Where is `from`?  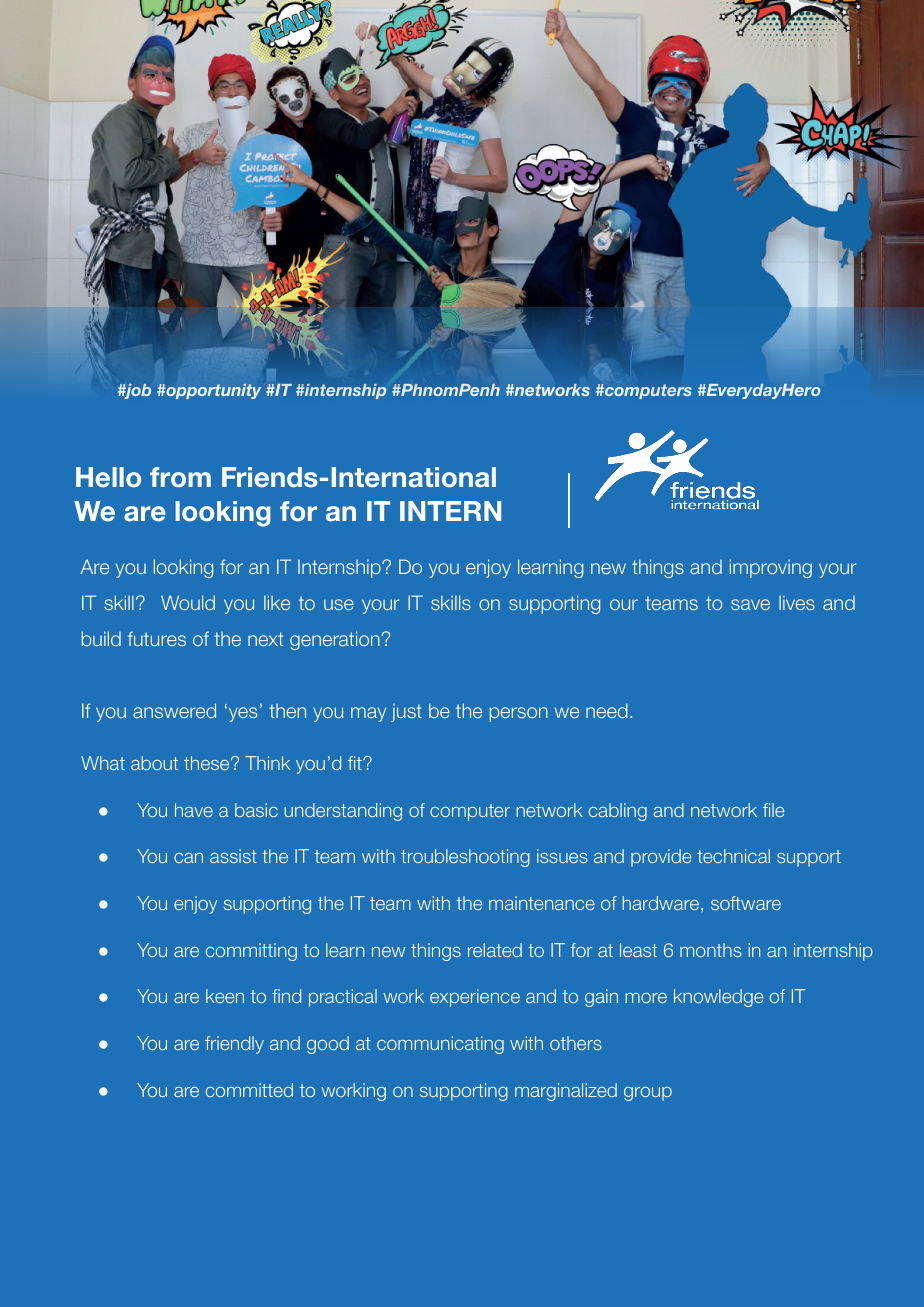 from is located at coordinates (180, 477).
